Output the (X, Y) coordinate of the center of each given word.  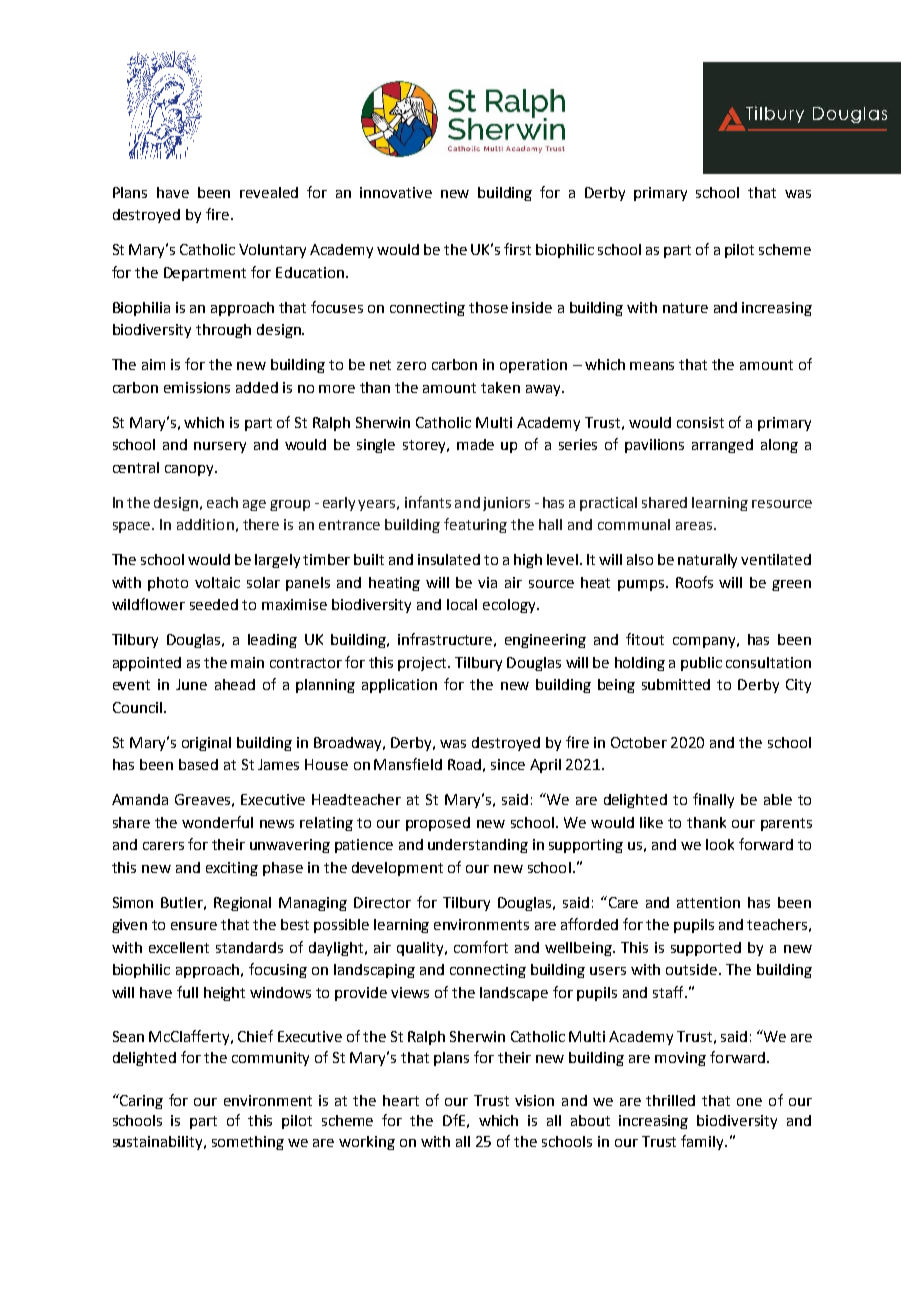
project (424, 664)
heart (401, 1100)
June (191, 684)
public (701, 664)
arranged (722, 446)
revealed (269, 192)
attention (708, 902)
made (475, 444)
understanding (478, 846)
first (517, 249)
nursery (220, 447)
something (248, 1143)
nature (685, 308)
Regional (242, 904)
